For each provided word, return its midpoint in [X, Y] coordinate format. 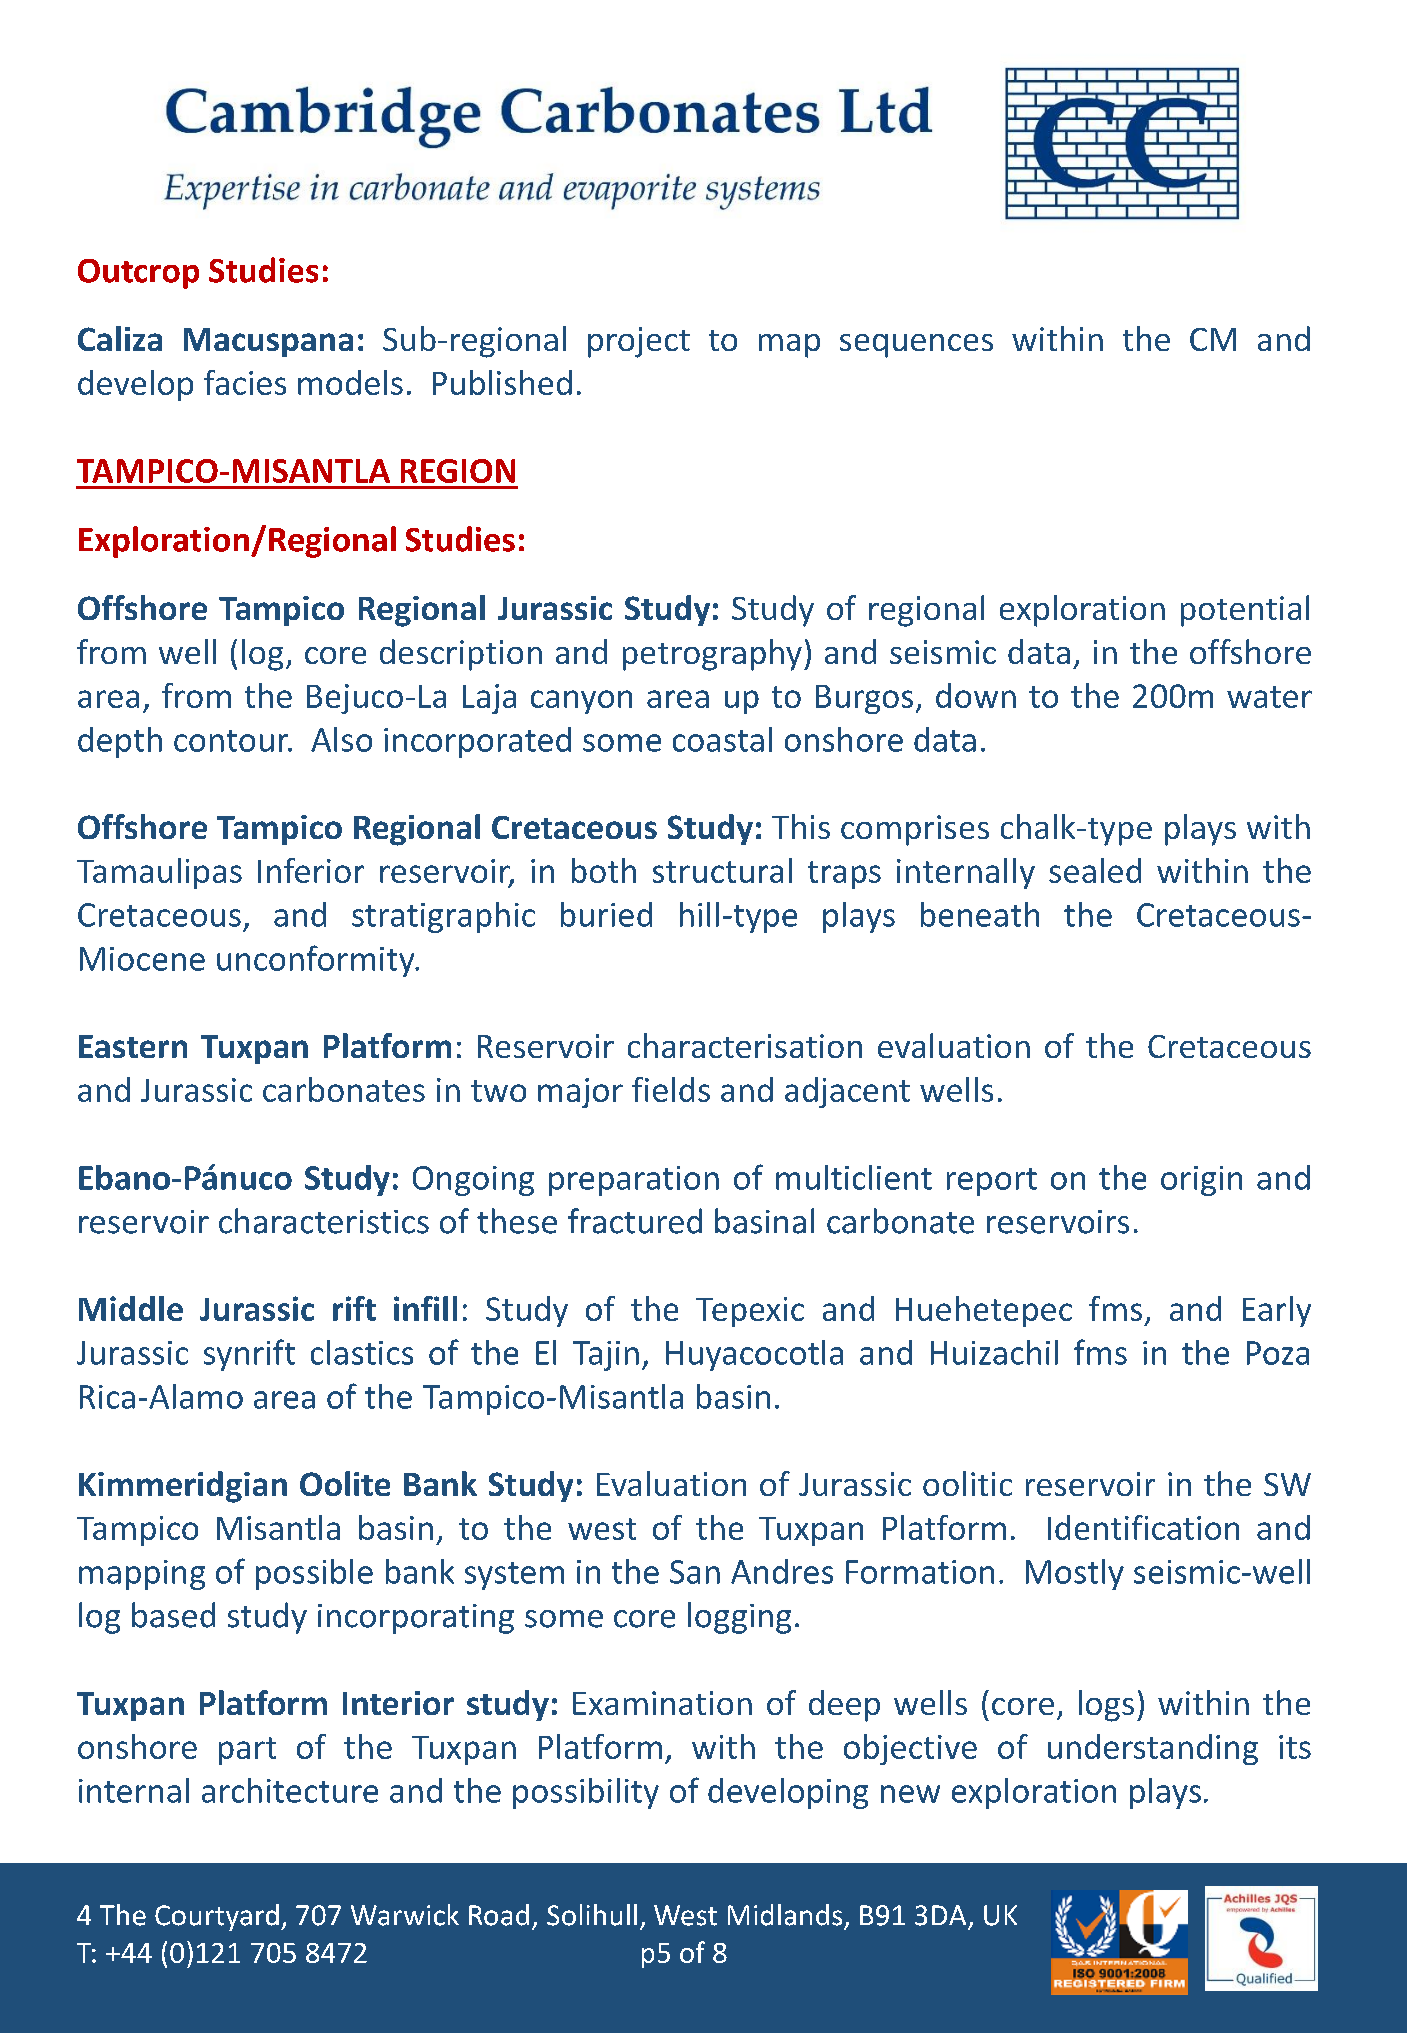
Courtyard [217, 1917]
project [639, 342]
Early [1277, 1311]
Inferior [311, 870]
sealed [1095, 870]
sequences [916, 346]
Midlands [785, 1915]
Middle [131, 1308]
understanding [1153, 1749]
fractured [635, 1221]
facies [245, 382]
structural [722, 870]
